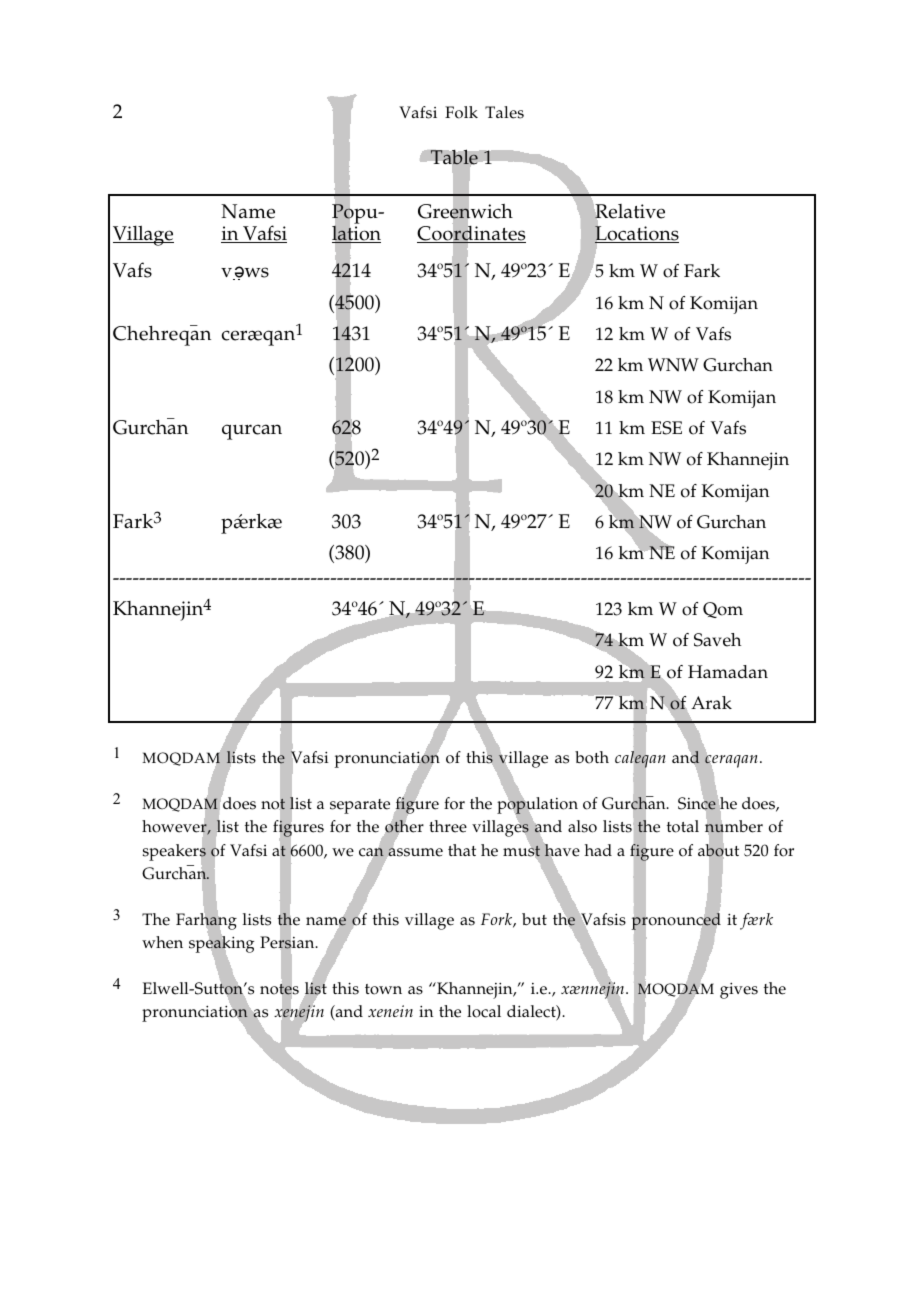 Image resolution: width=924 pixels, height=1305 pixels. Describe the element at coordinates (711, 702) in the document. I see `Arak` at that location.
